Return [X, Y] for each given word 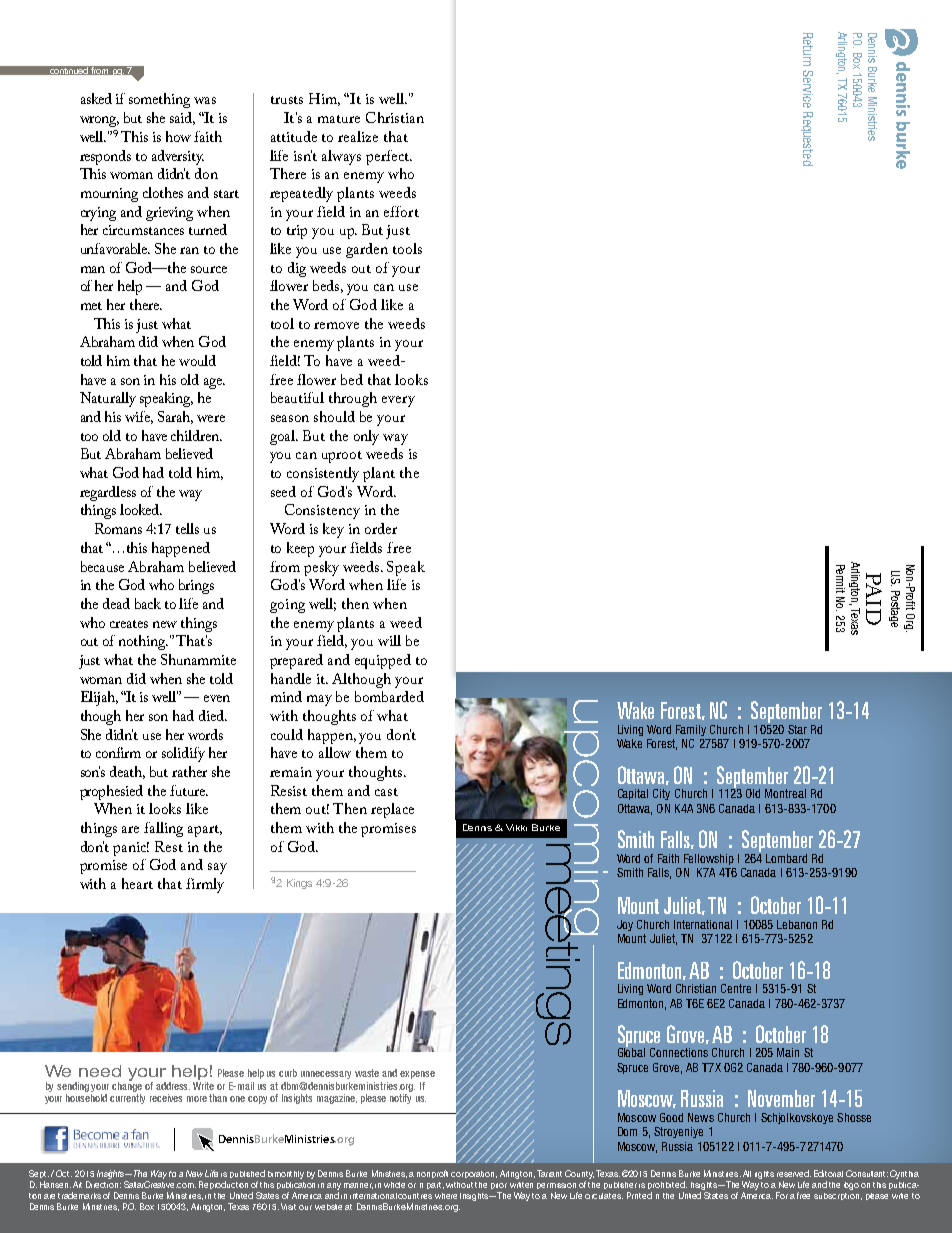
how [178, 136]
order [381, 528]
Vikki [516, 827]
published [247, 1176]
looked [141, 509]
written [521, 1185]
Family [691, 730]
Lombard [786, 858]
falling [163, 829]
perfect [389, 157]
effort [401, 211]
